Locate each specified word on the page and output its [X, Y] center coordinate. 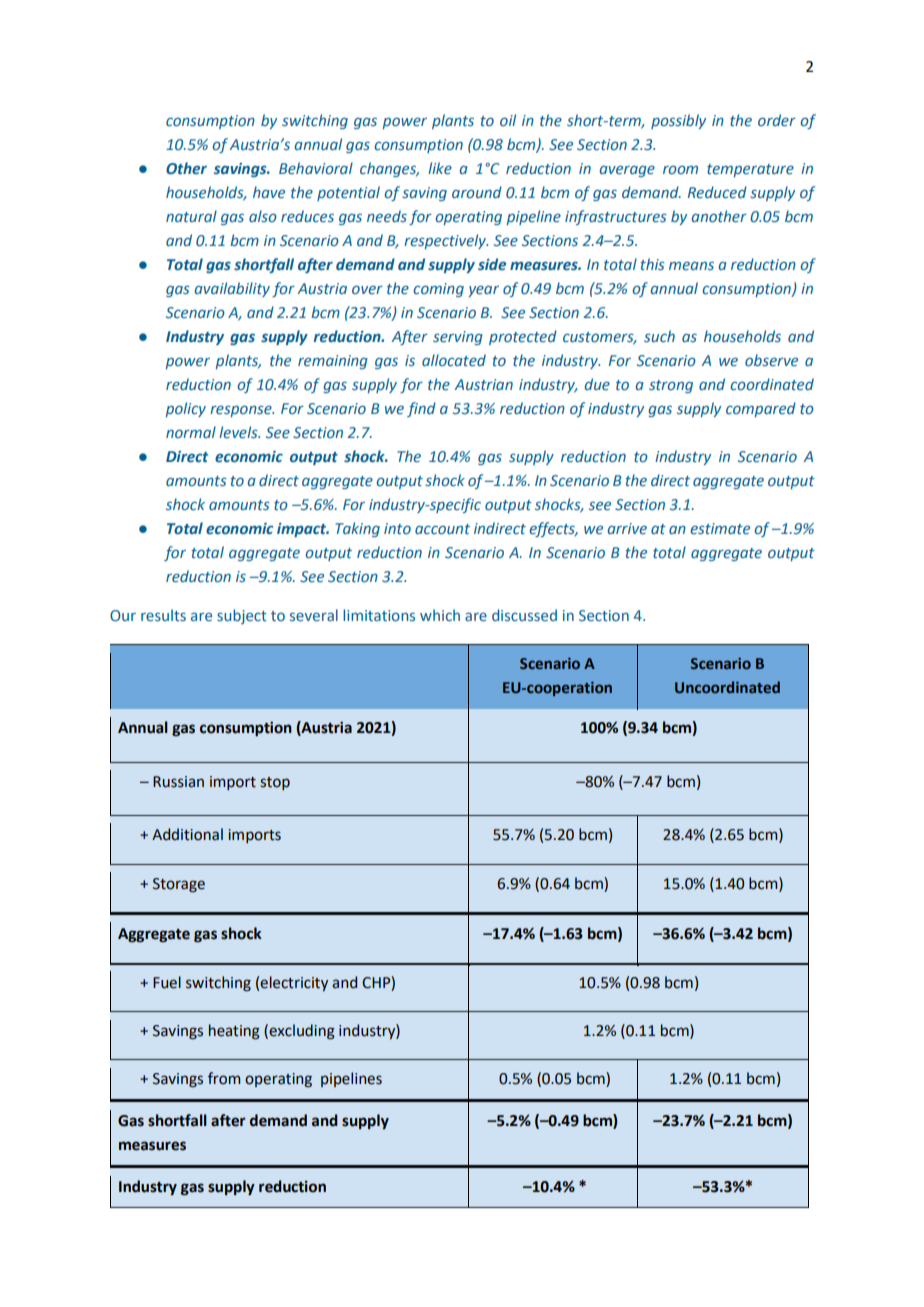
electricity [294, 983]
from [224, 1078]
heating [234, 1032]
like [440, 168]
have [269, 192]
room [680, 169]
